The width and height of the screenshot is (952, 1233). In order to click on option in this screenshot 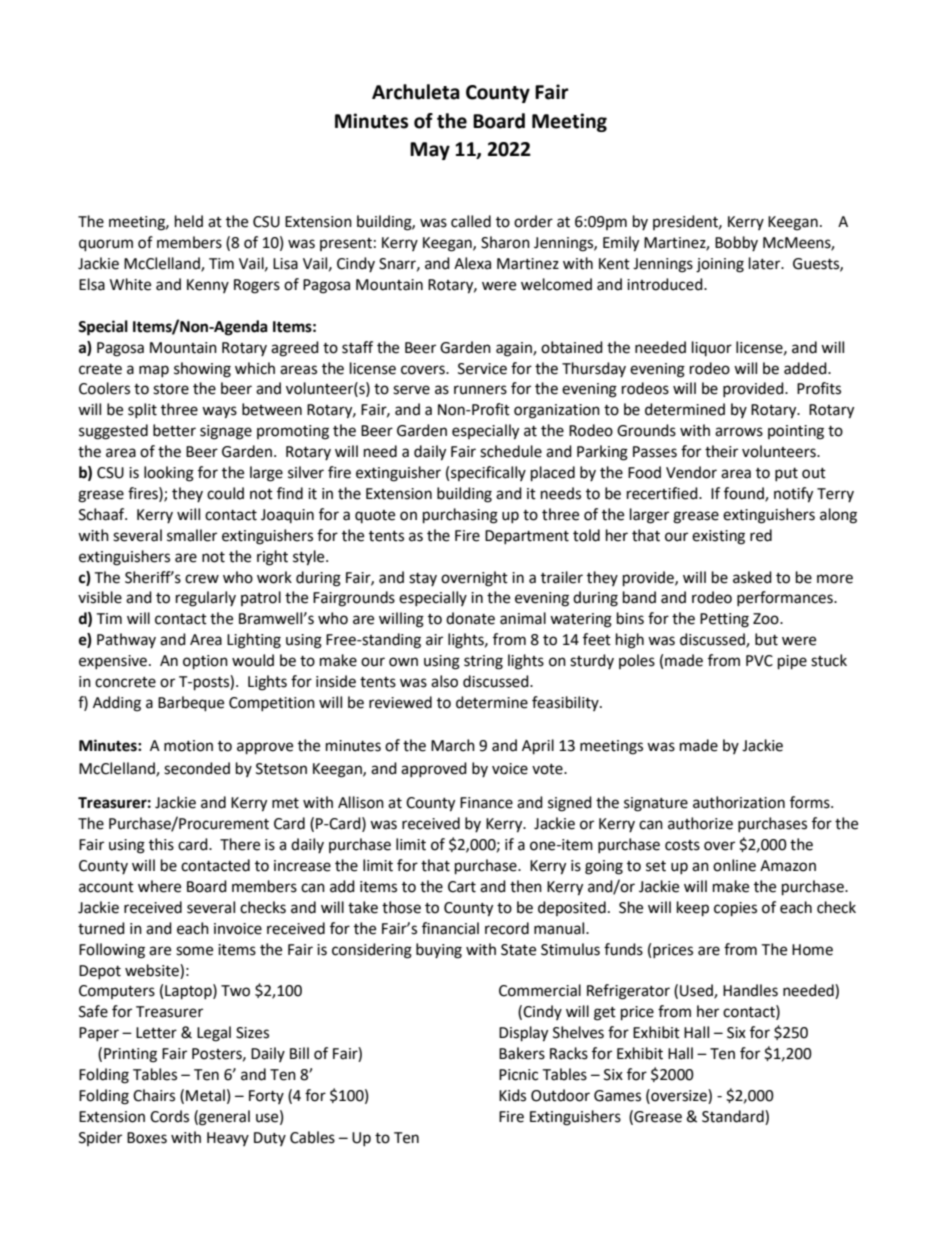, I will do `click(205, 662)`.
